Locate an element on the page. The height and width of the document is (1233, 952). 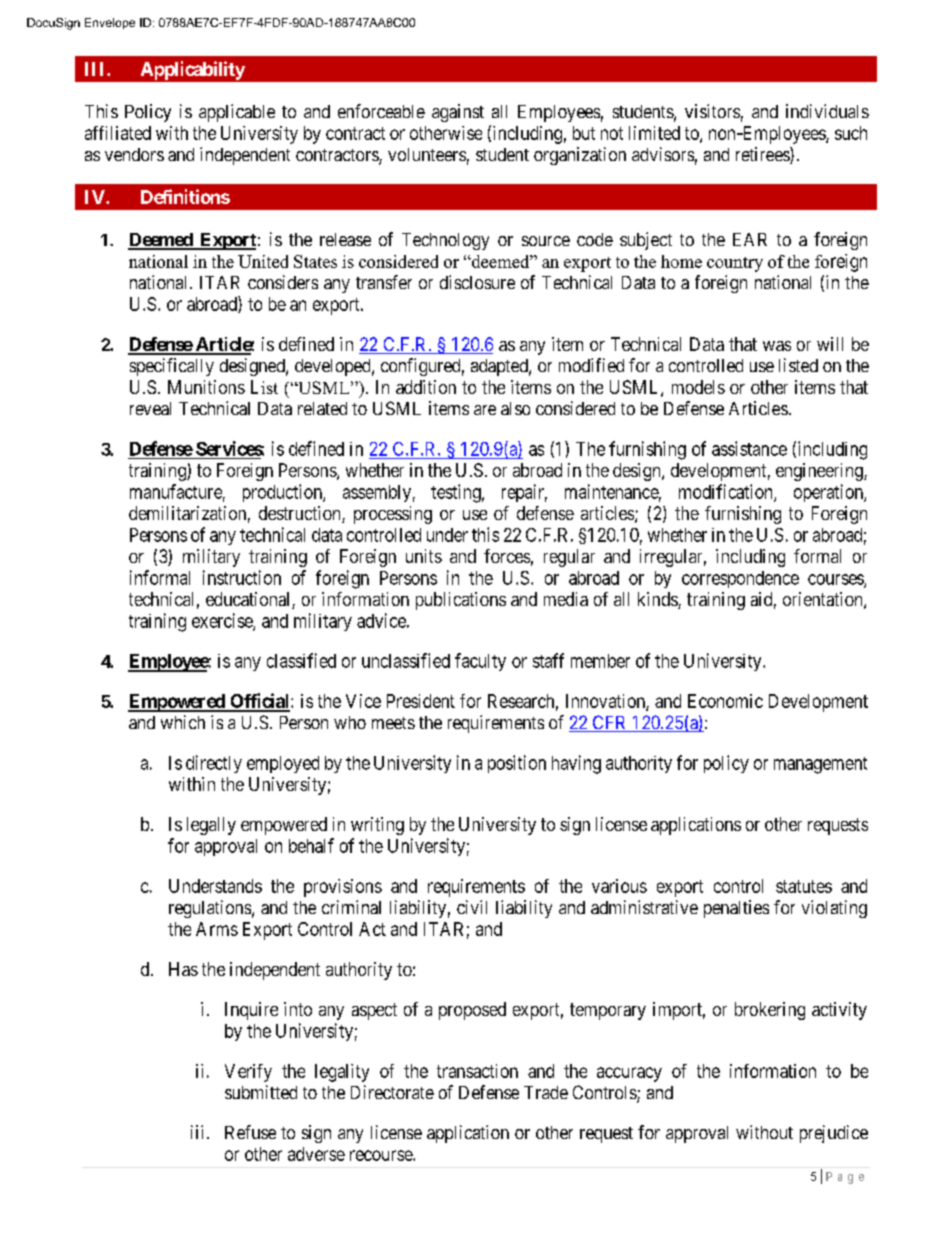
correspondence is located at coordinates (740, 579).
